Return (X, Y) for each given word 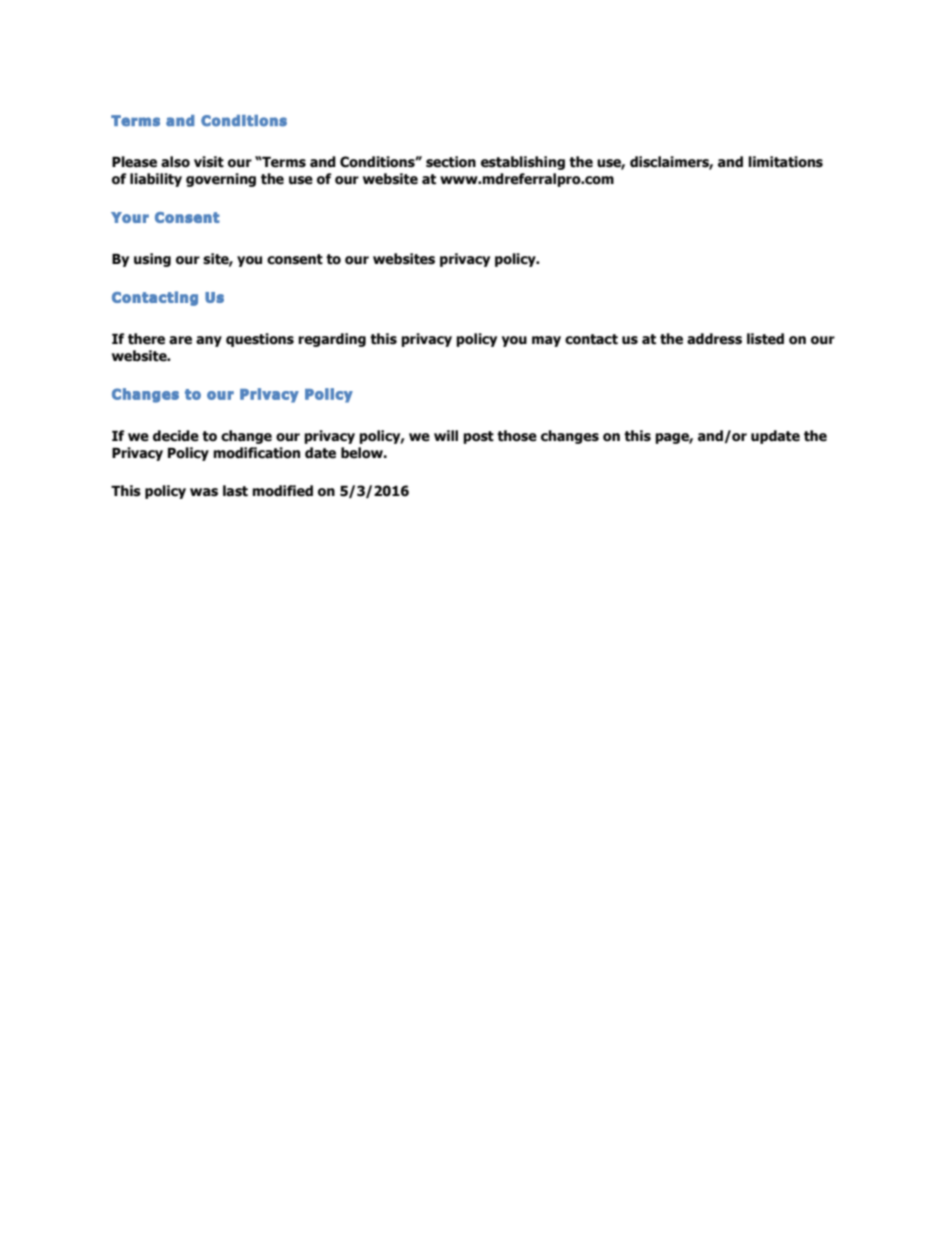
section (451, 162)
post (478, 437)
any (209, 341)
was (204, 492)
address (714, 339)
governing (221, 180)
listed (765, 339)
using (152, 260)
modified (282, 491)
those (517, 436)
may (546, 341)
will (446, 435)
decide (176, 436)
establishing (523, 163)
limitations (785, 162)
